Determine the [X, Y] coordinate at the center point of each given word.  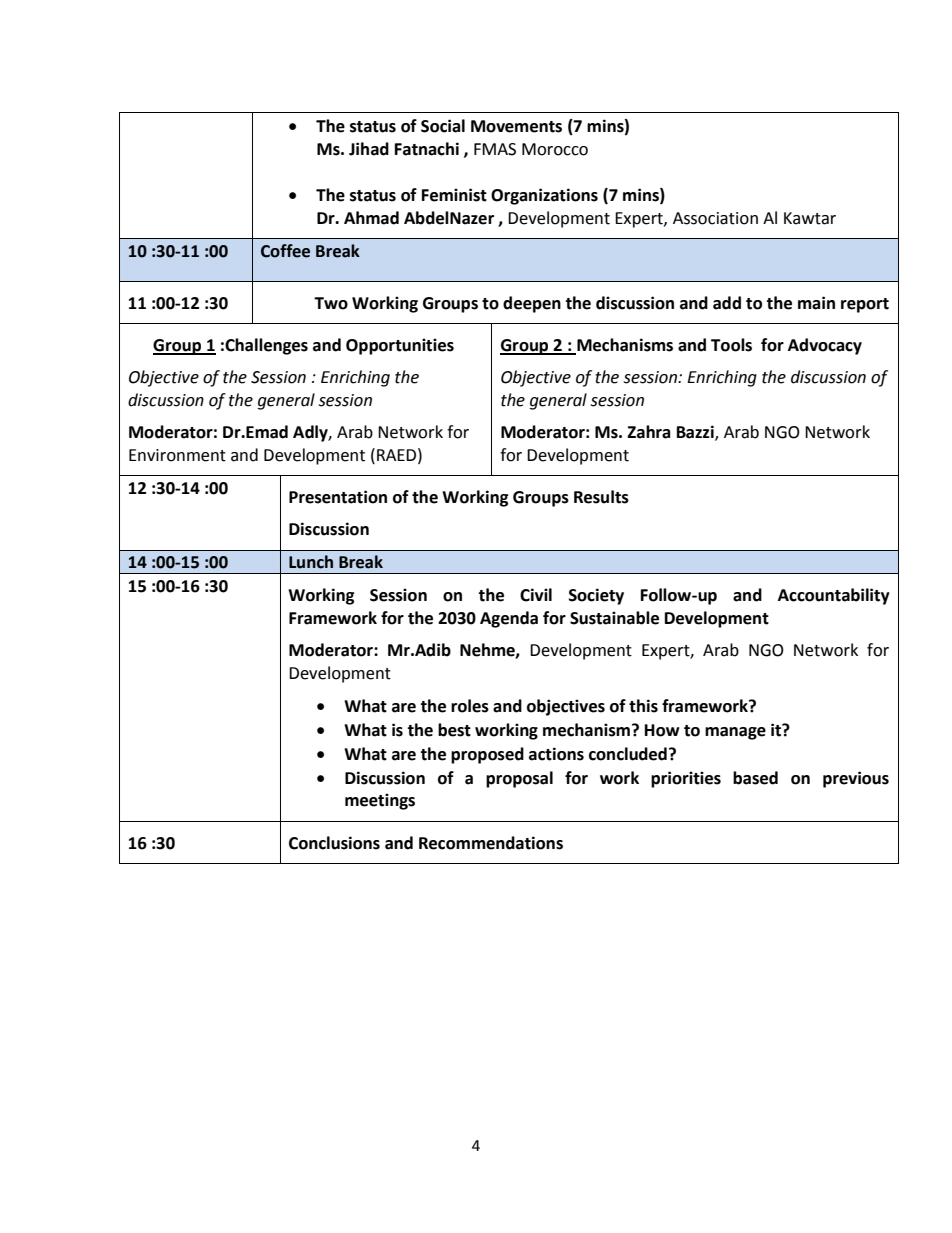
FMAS [495, 149]
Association [715, 218]
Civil [536, 595]
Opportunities [400, 346]
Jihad [369, 149]
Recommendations [491, 843]
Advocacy [825, 346]
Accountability [834, 596]
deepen [532, 304]
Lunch [311, 562]
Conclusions [334, 843]
